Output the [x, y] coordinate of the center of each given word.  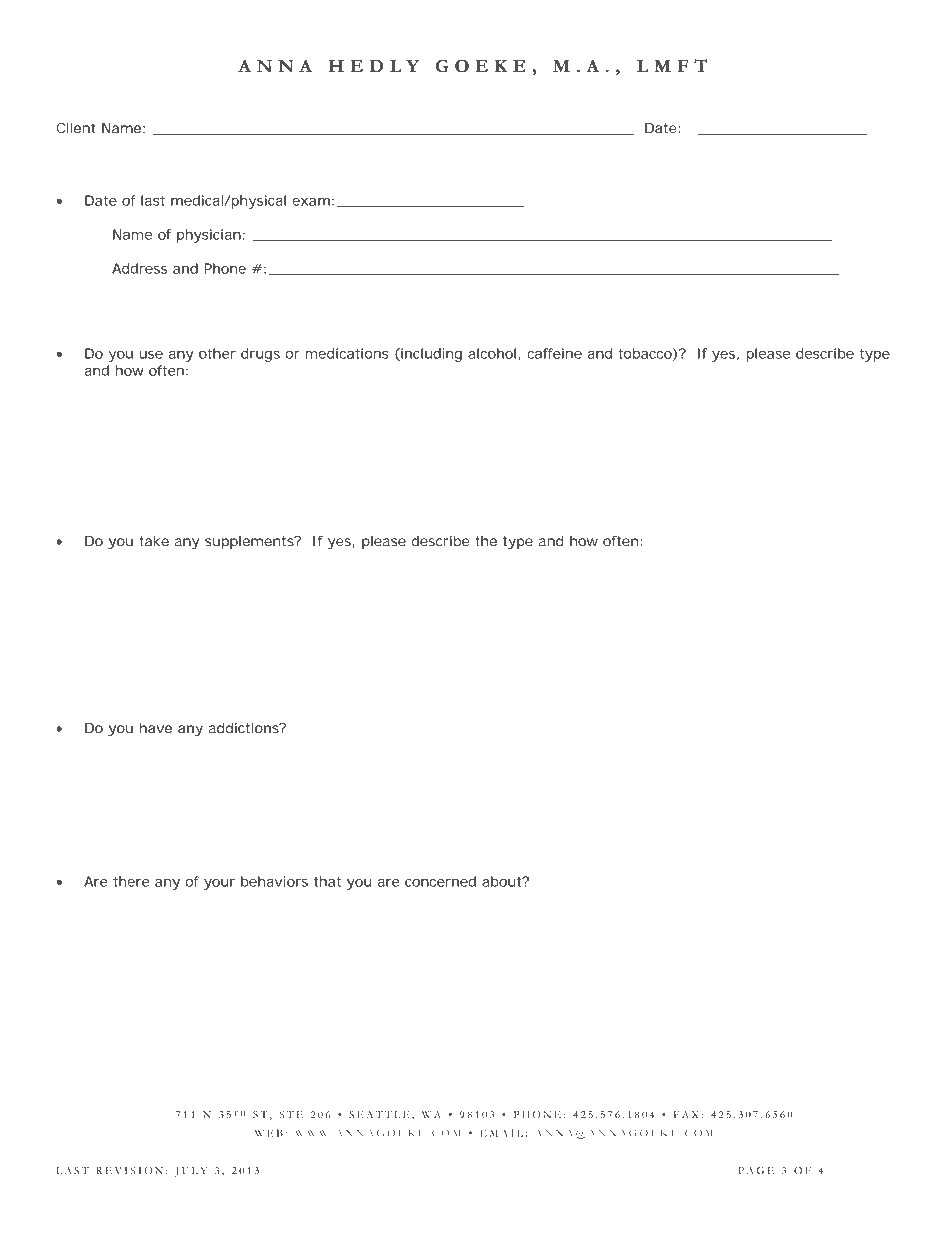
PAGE [756, 1170]
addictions [245, 728]
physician [209, 236]
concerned [440, 881]
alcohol [492, 353]
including [430, 355]
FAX [686, 1114]
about [503, 881]
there [131, 881]
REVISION [129, 1170]
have [156, 728]
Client [75, 128]
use [151, 355]
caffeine [554, 353]
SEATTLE [379, 1114]
